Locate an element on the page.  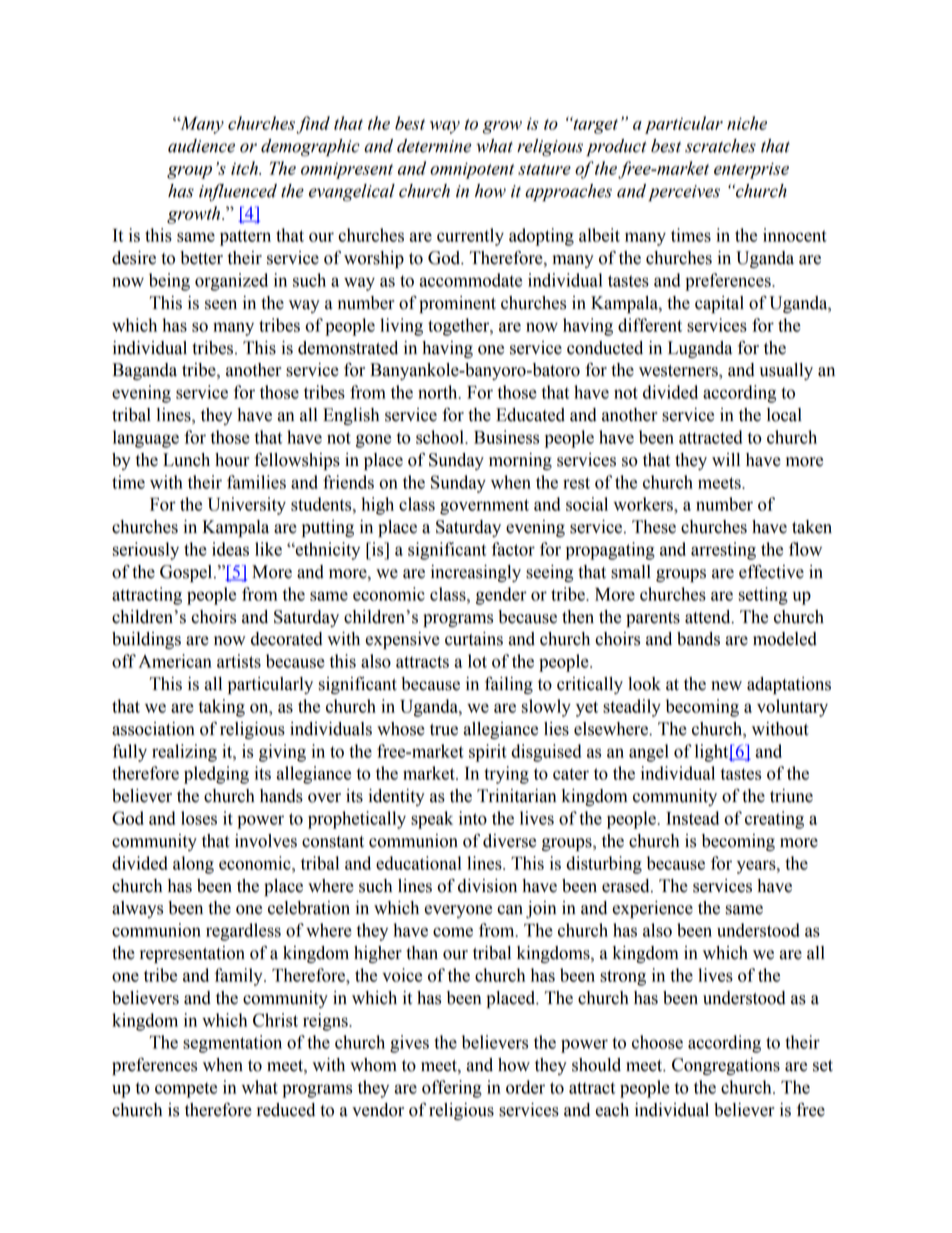
Congregations is located at coordinates (726, 1066).
